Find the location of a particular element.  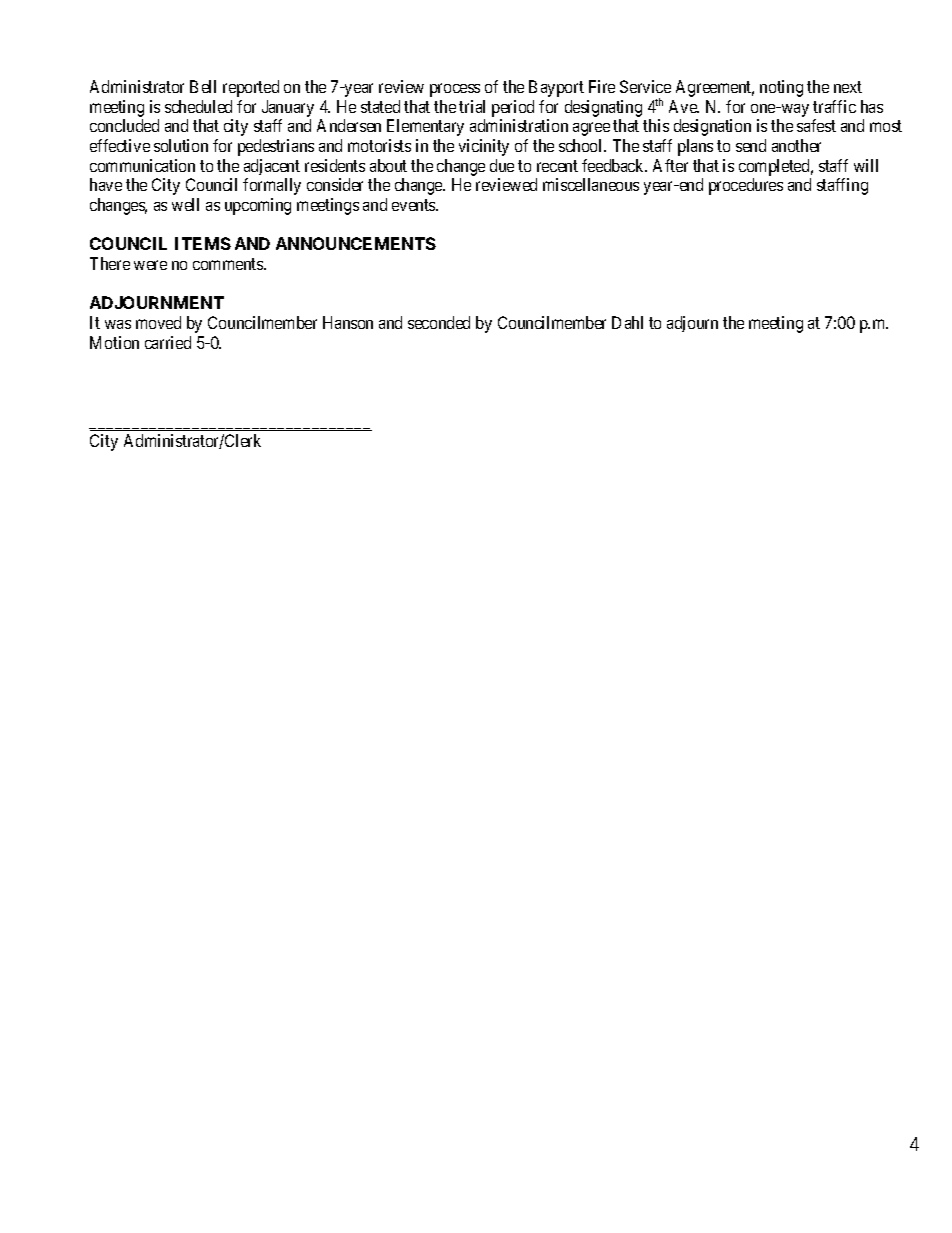

procedures is located at coordinates (746, 186).
